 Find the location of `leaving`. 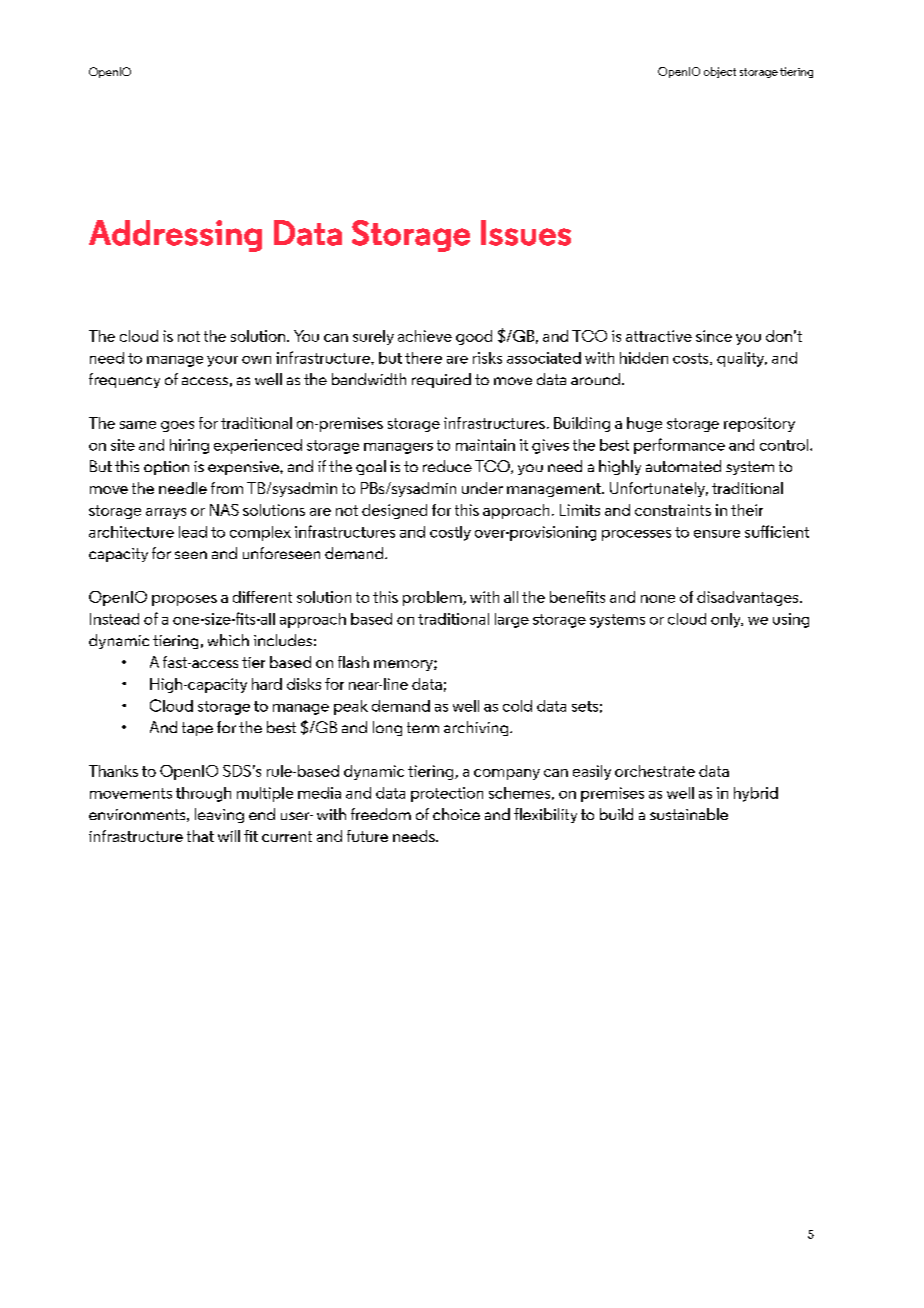

leaving is located at coordinates (219, 815).
